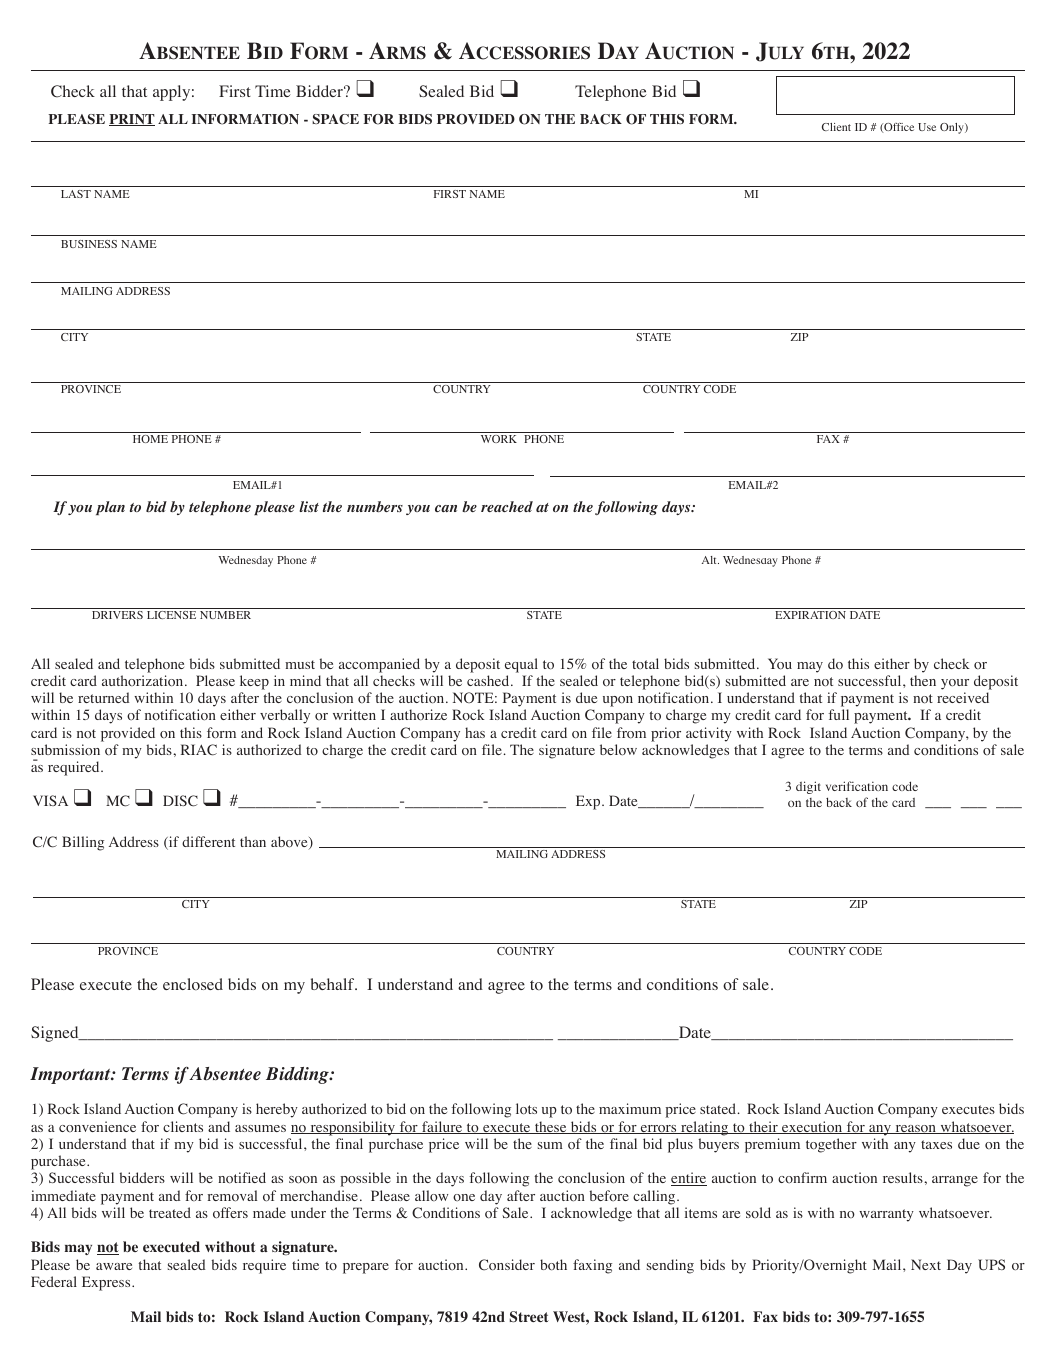  I want to click on Next, so click(926, 1264).
